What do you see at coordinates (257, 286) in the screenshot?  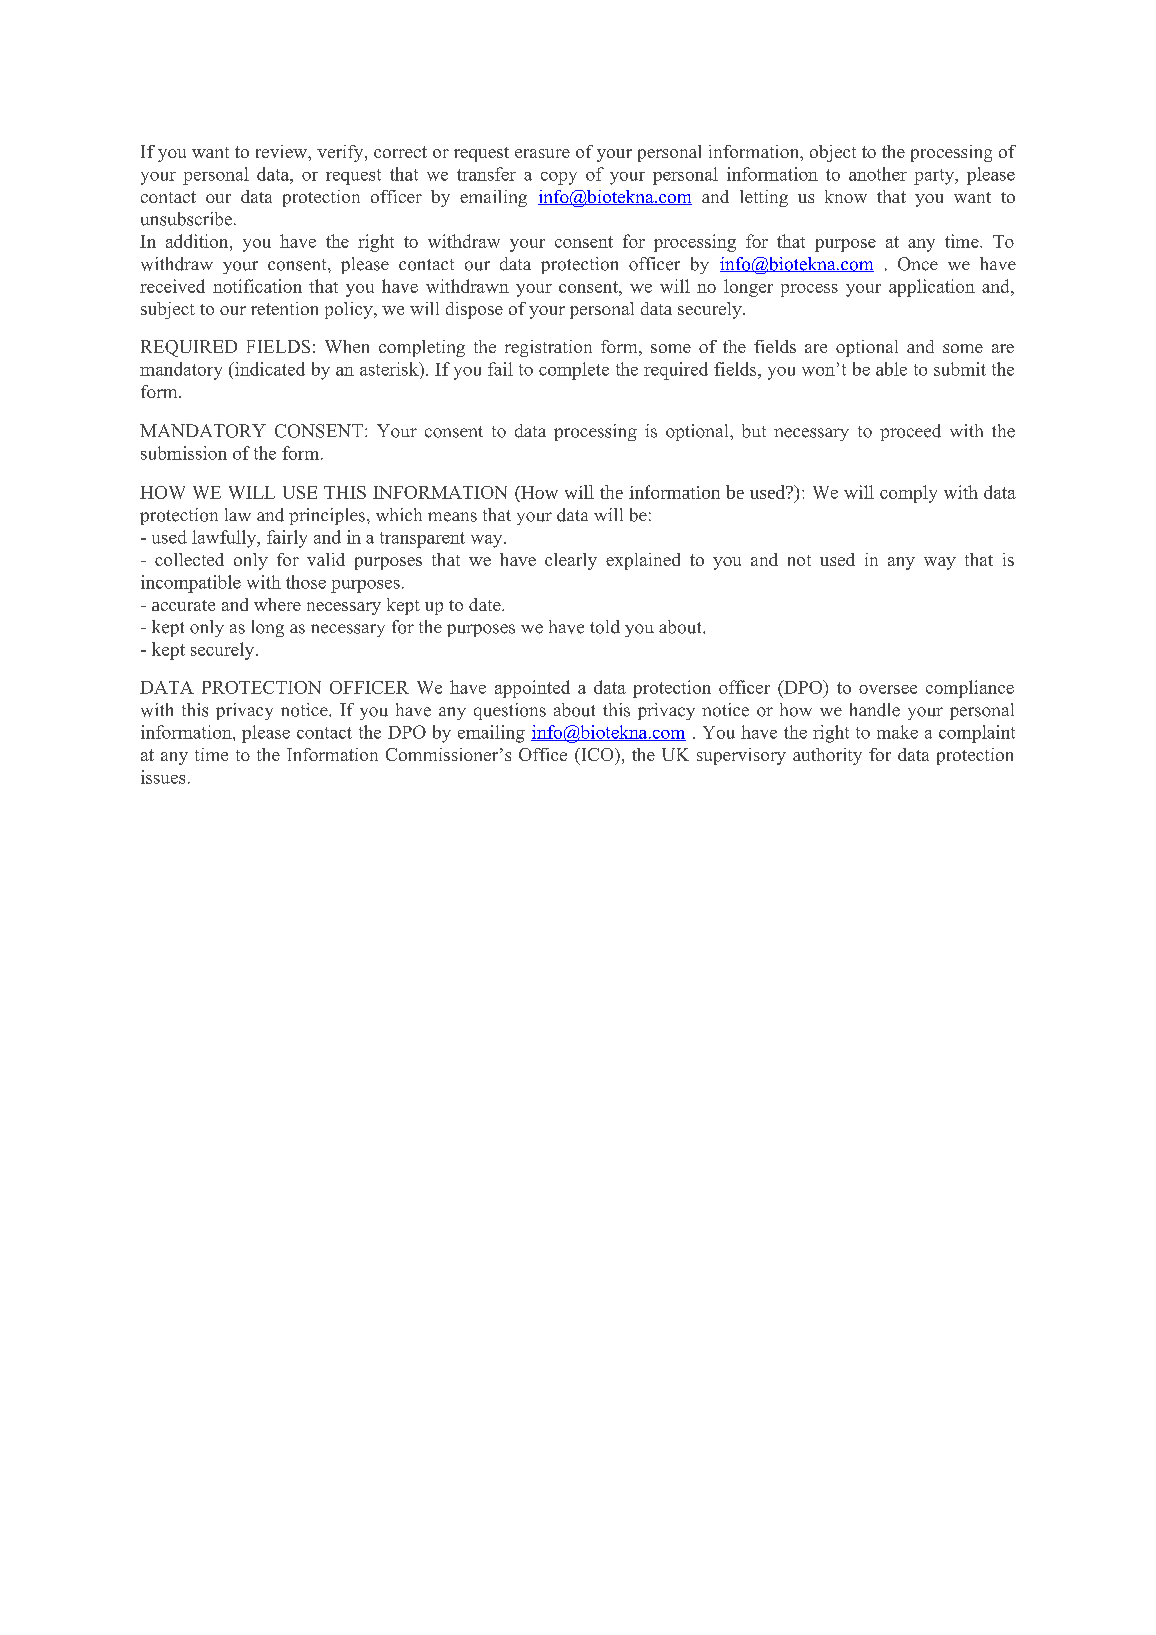 I see `notification` at bounding box center [257, 286].
